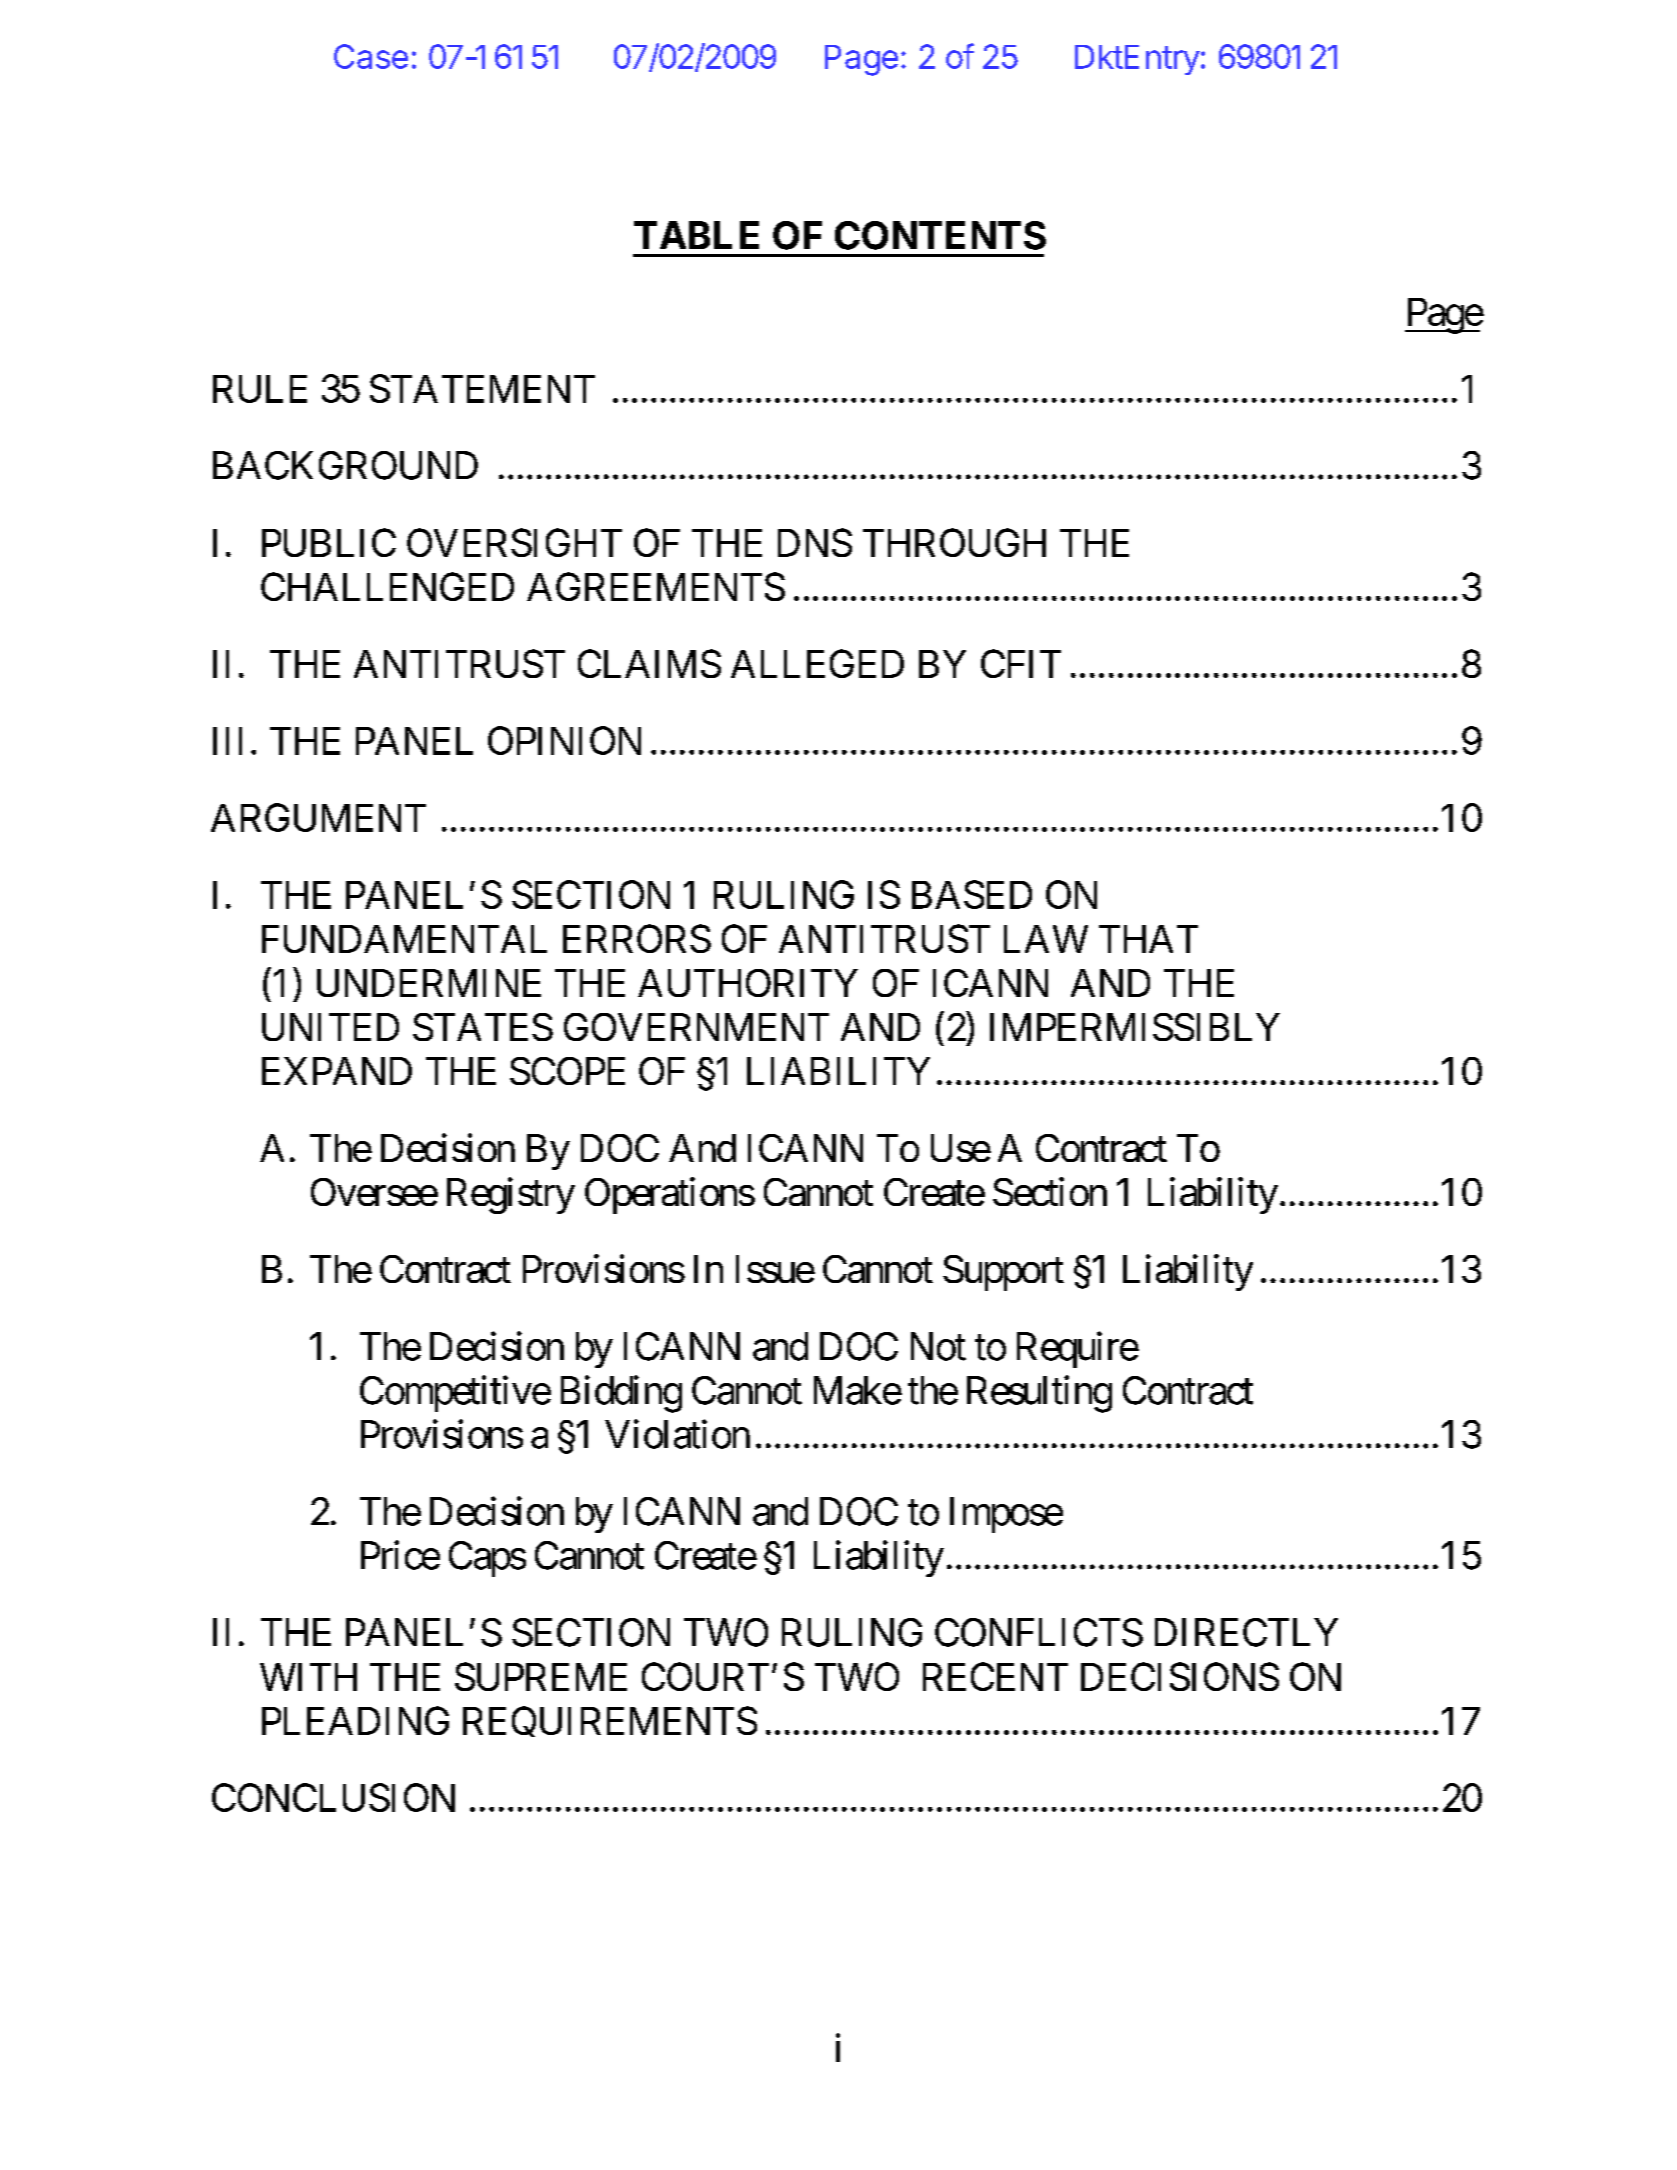 The image size is (1677, 2170). I want to click on GOVERNMENT, so click(696, 1027).
